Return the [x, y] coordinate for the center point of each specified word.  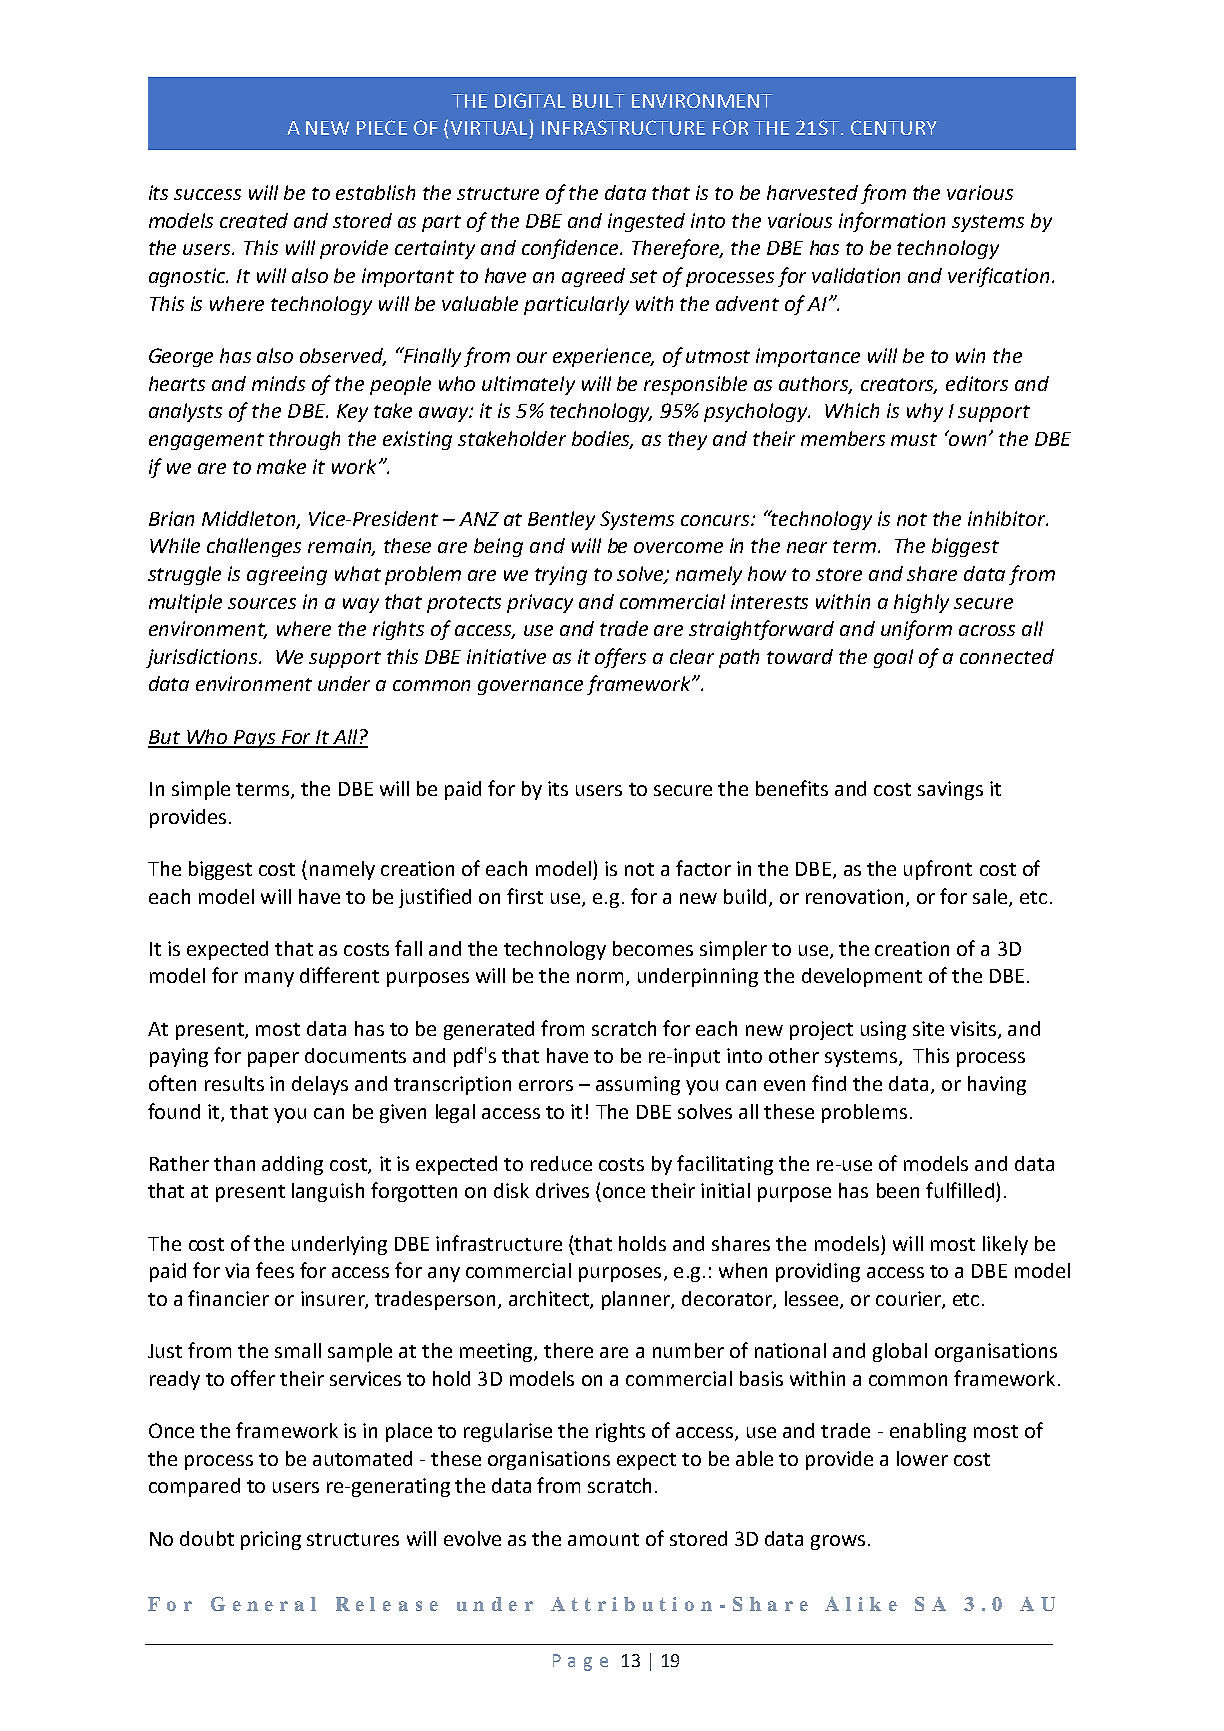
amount [603, 1539]
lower [922, 1458]
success [207, 194]
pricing [271, 1540]
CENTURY [894, 127]
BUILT [599, 101]
